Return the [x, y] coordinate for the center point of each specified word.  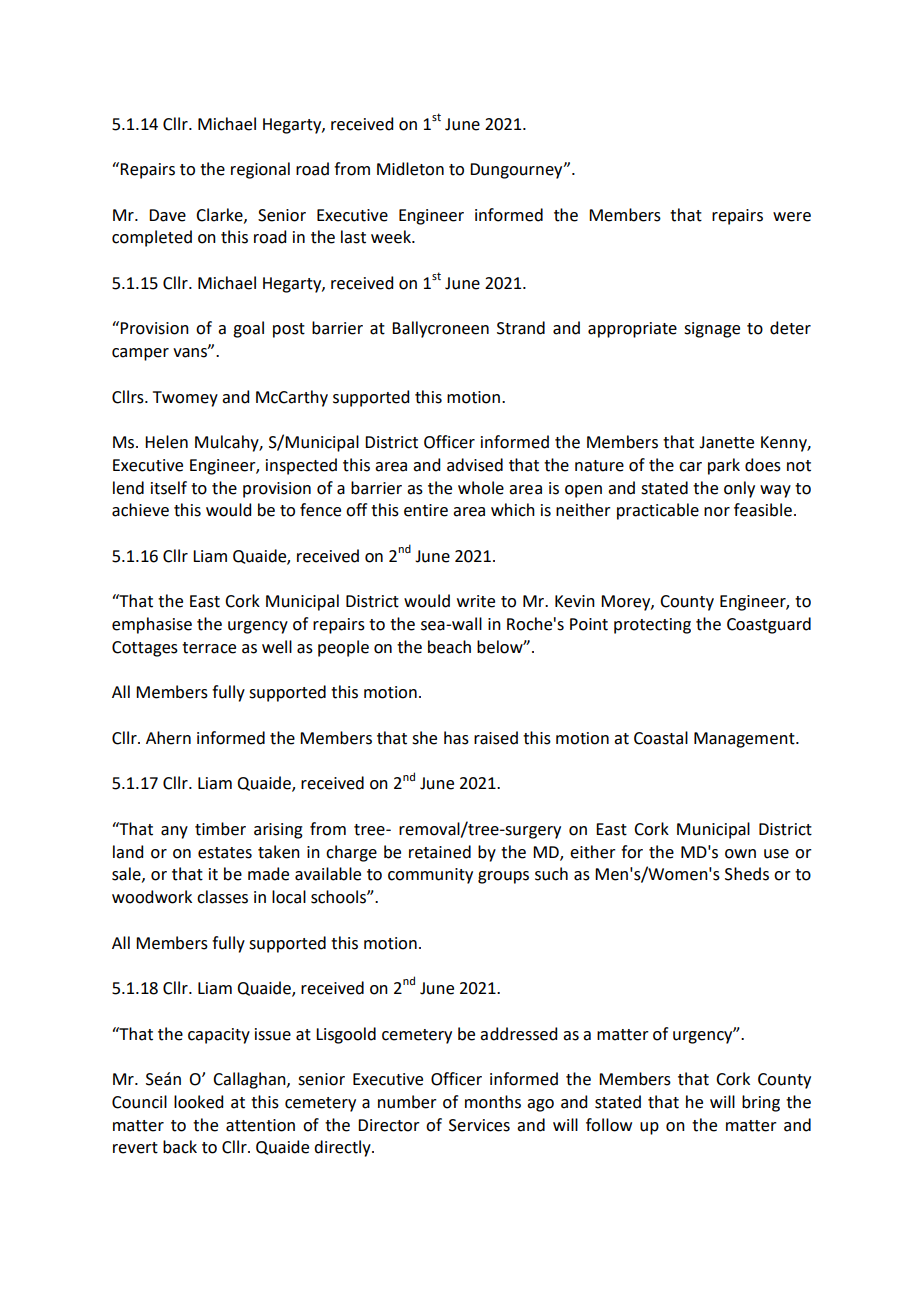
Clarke [220, 215]
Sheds [747, 874]
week [392, 237]
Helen [166, 442]
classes [222, 897]
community [430, 876]
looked [198, 1102]
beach [449, 647]
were [792, 217]
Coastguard [769, 625]
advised [475, 465]
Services [479, 1125]
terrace [209, 648]
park [724, 466]
